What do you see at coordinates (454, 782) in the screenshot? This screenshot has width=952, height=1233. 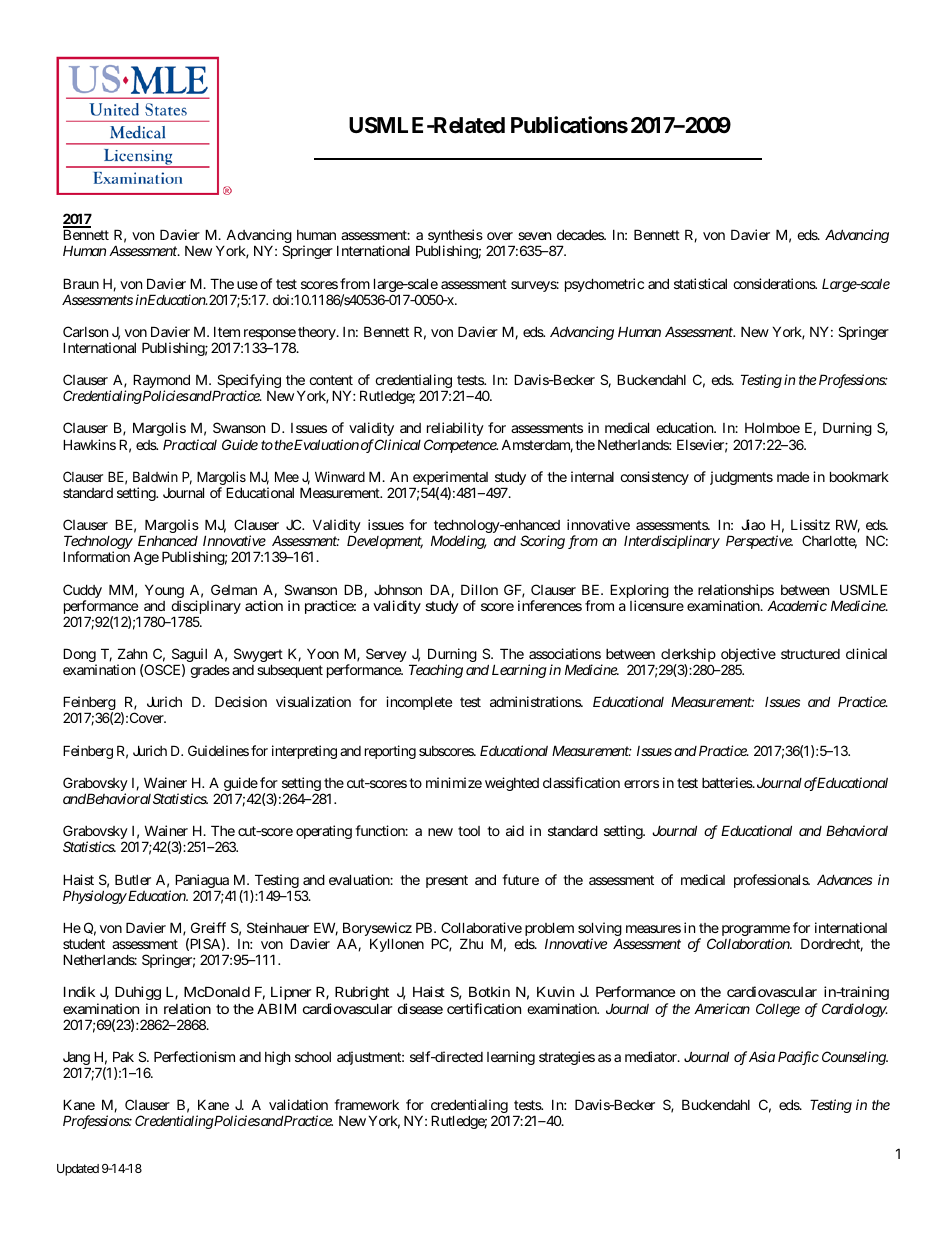 I see `minimize` at bounding box center [454, 782].
